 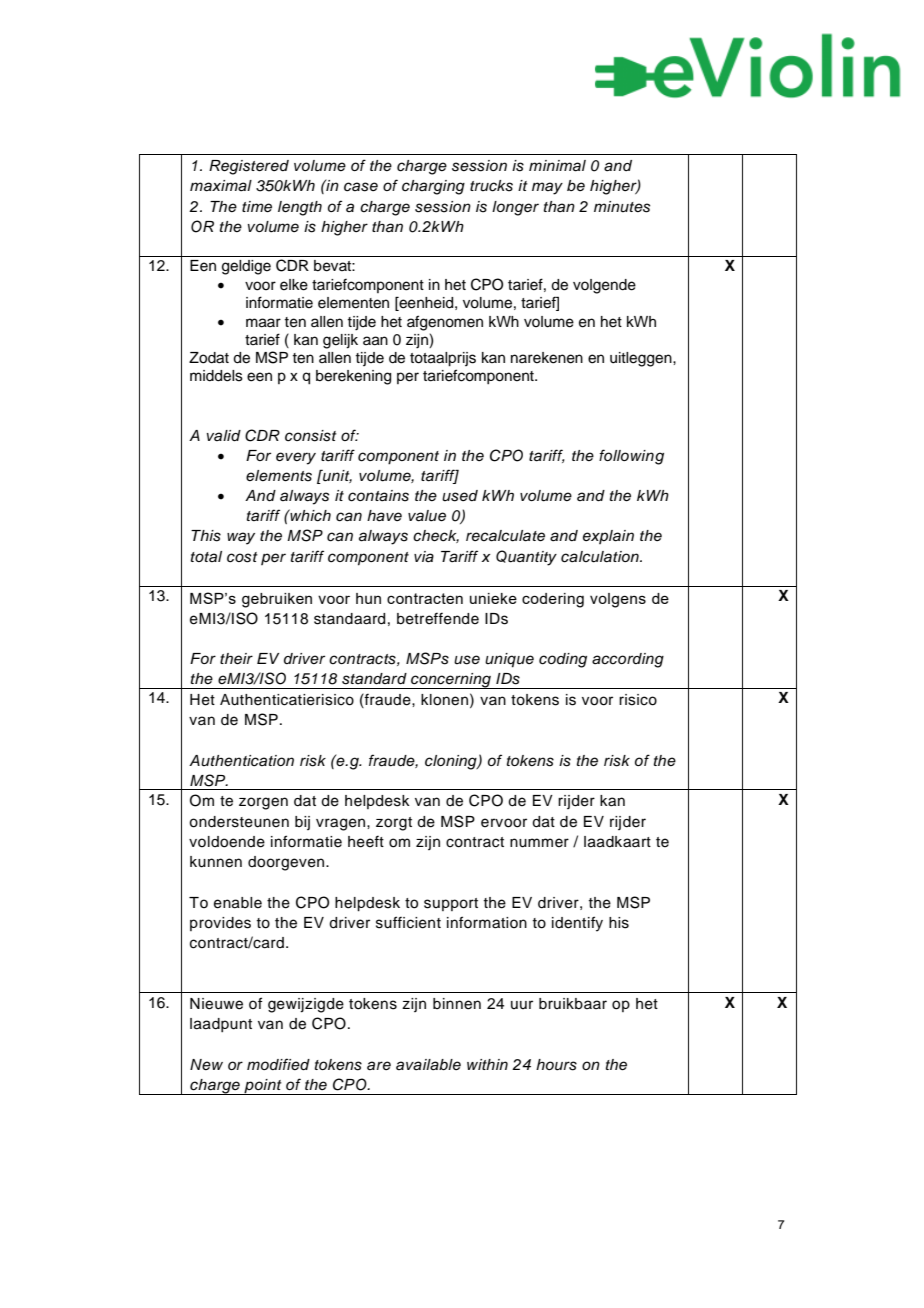 I want to click on their, so click(x=236, y=659).
